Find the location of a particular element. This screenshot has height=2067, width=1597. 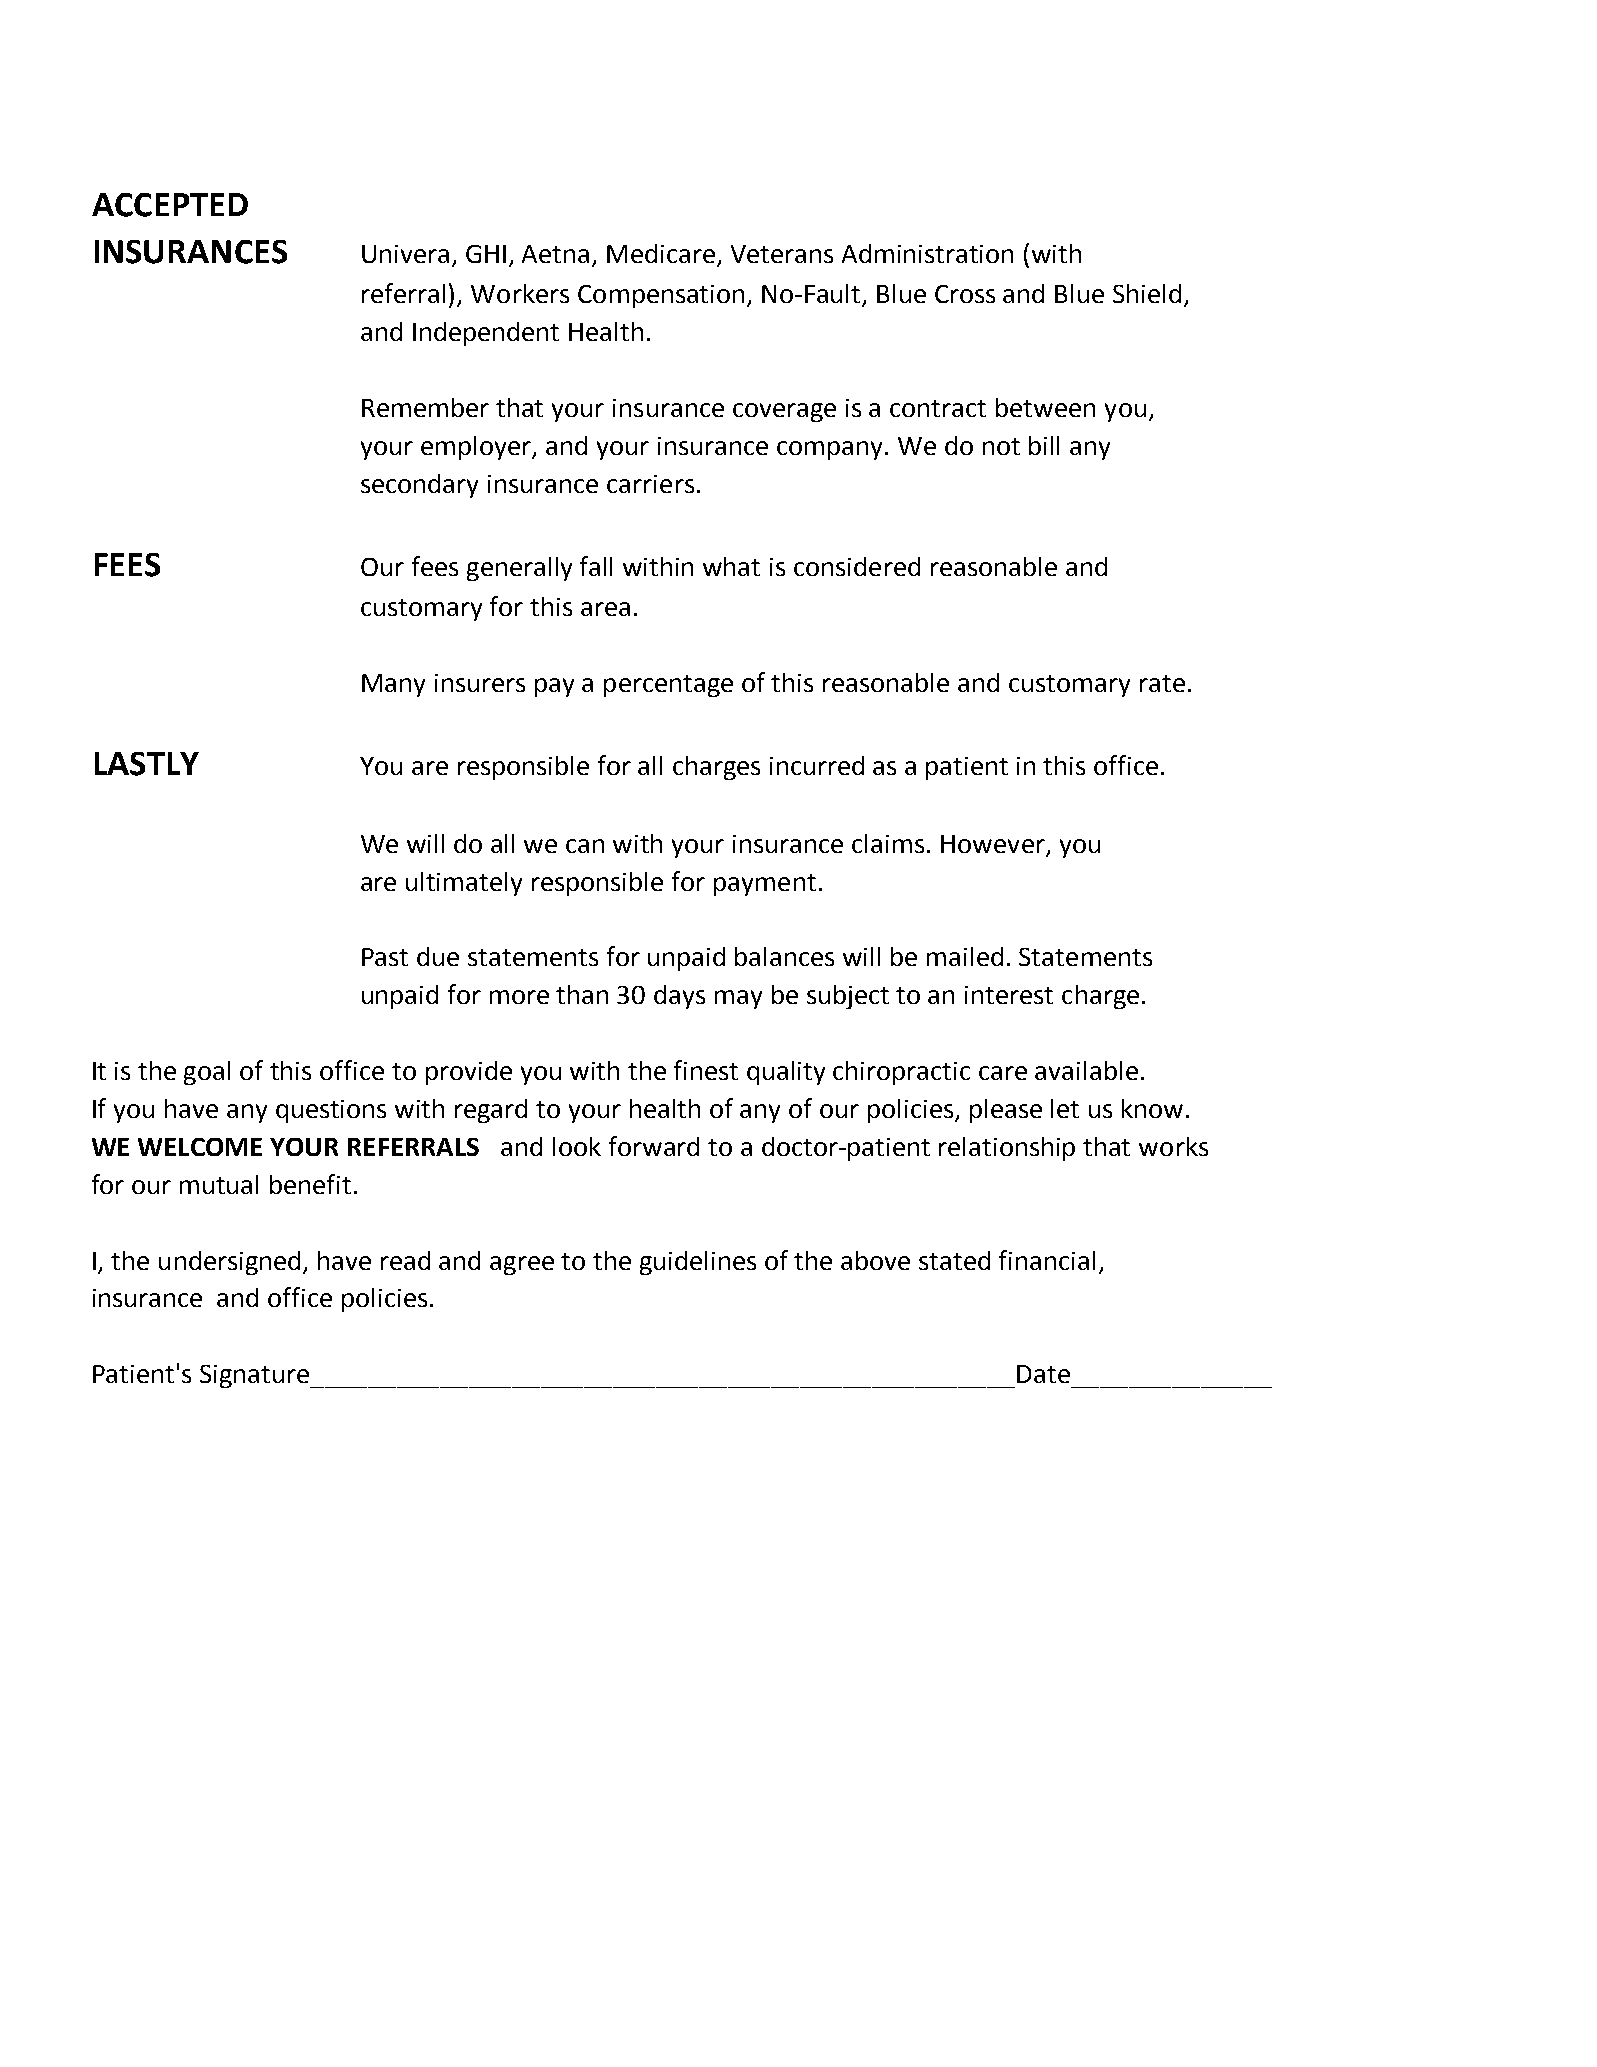

Administration is located at coordinates (927, 253).
